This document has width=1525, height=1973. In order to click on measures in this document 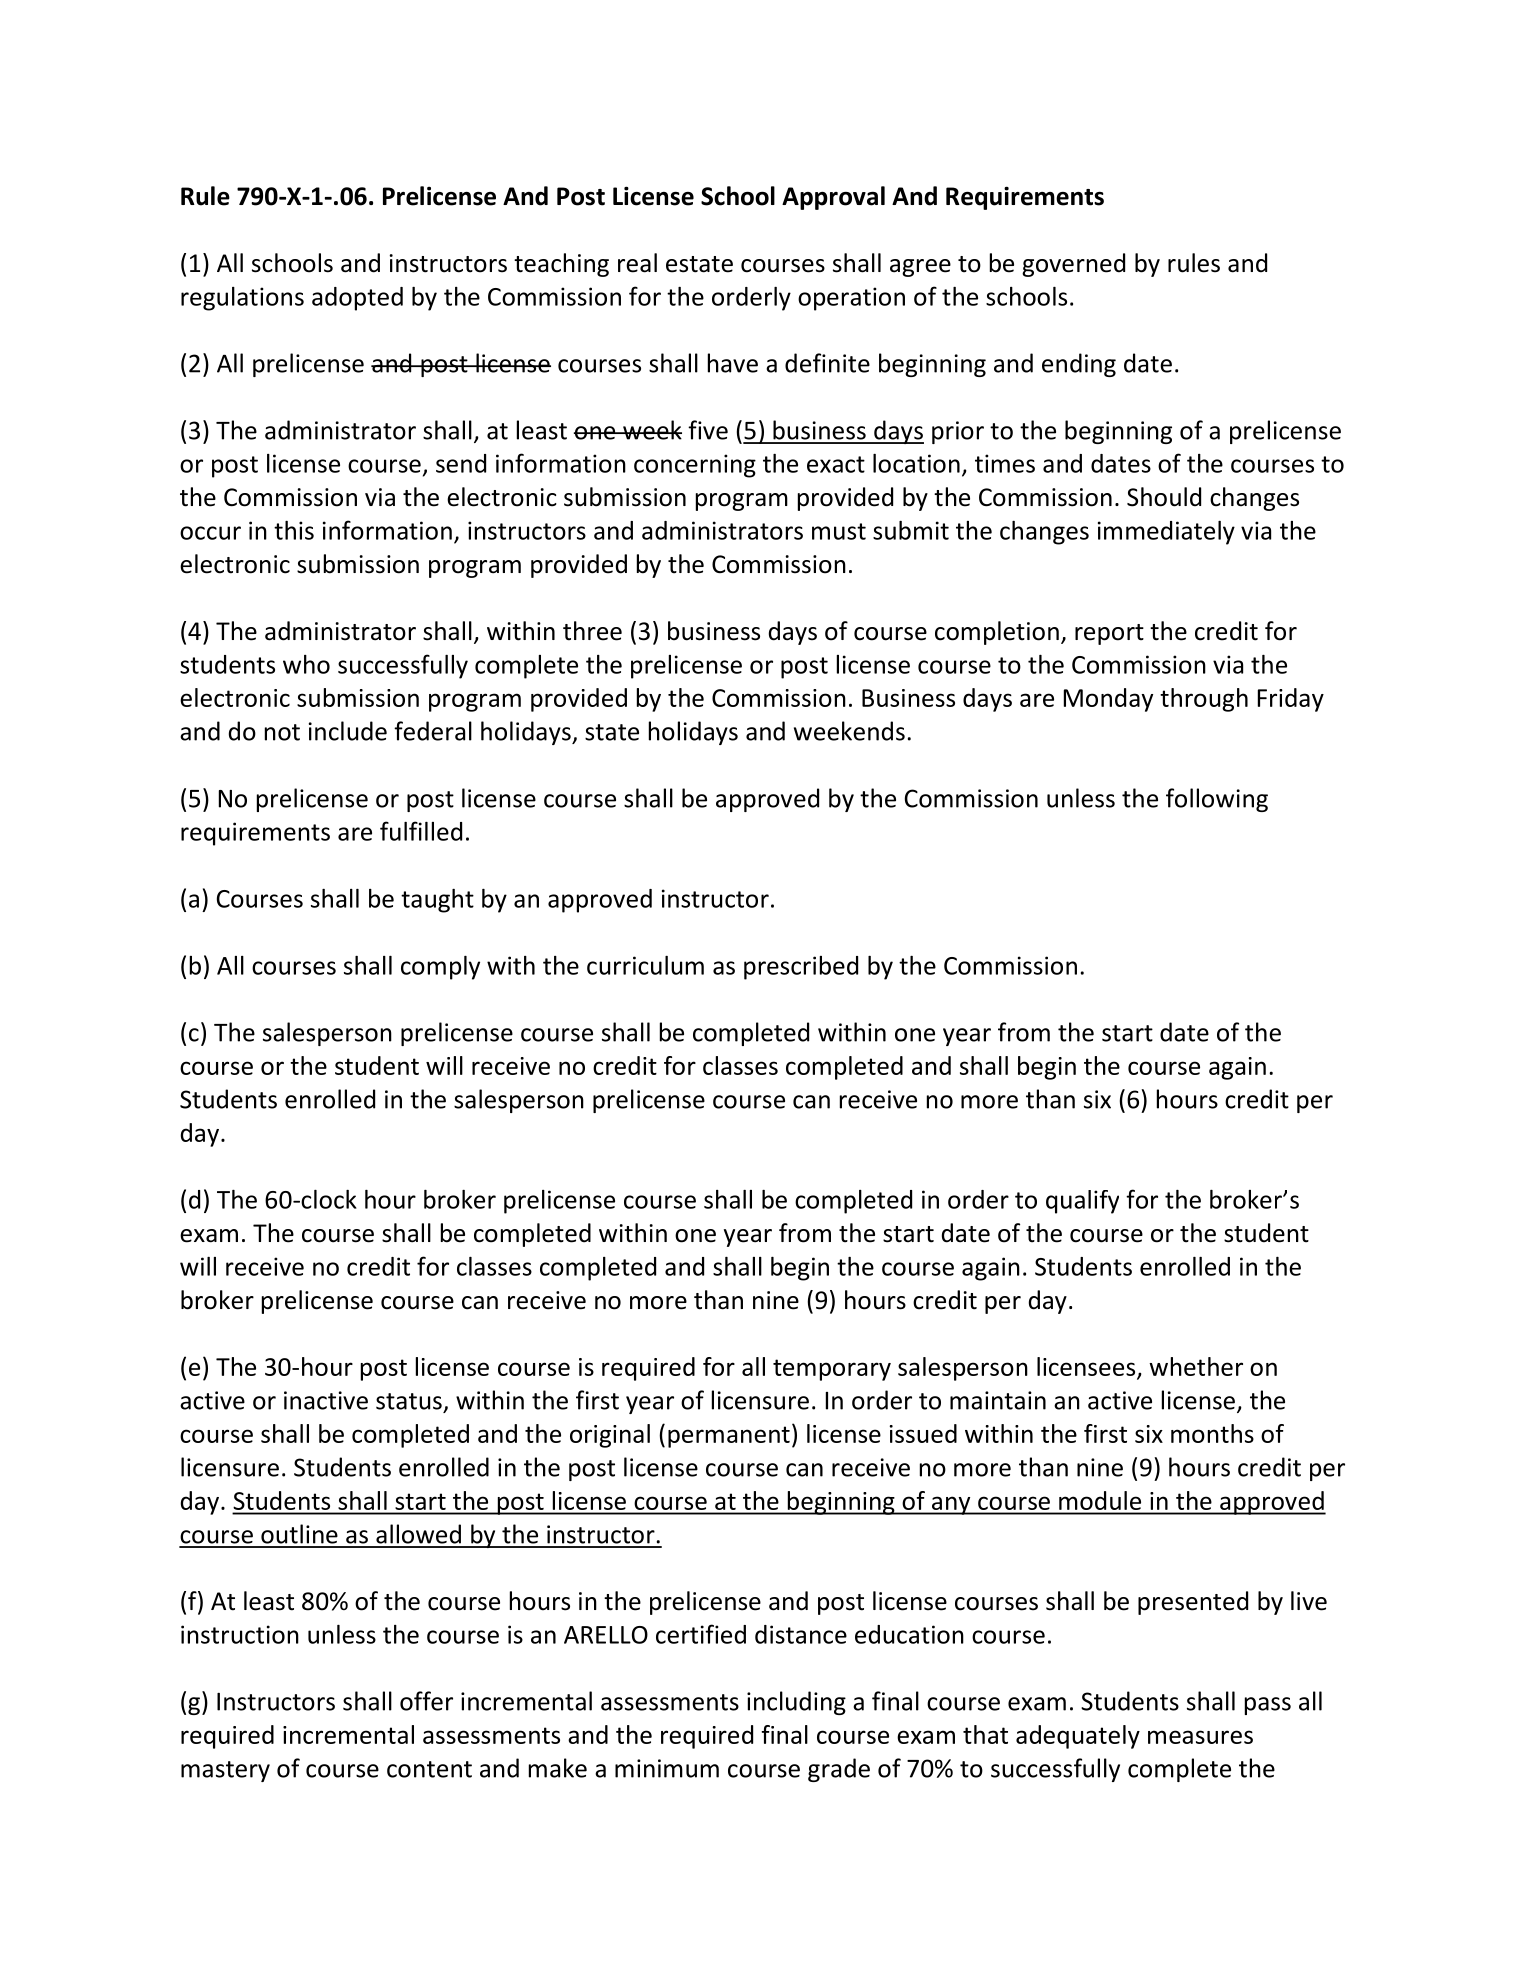, I will do `click(1200, 1737)`.
